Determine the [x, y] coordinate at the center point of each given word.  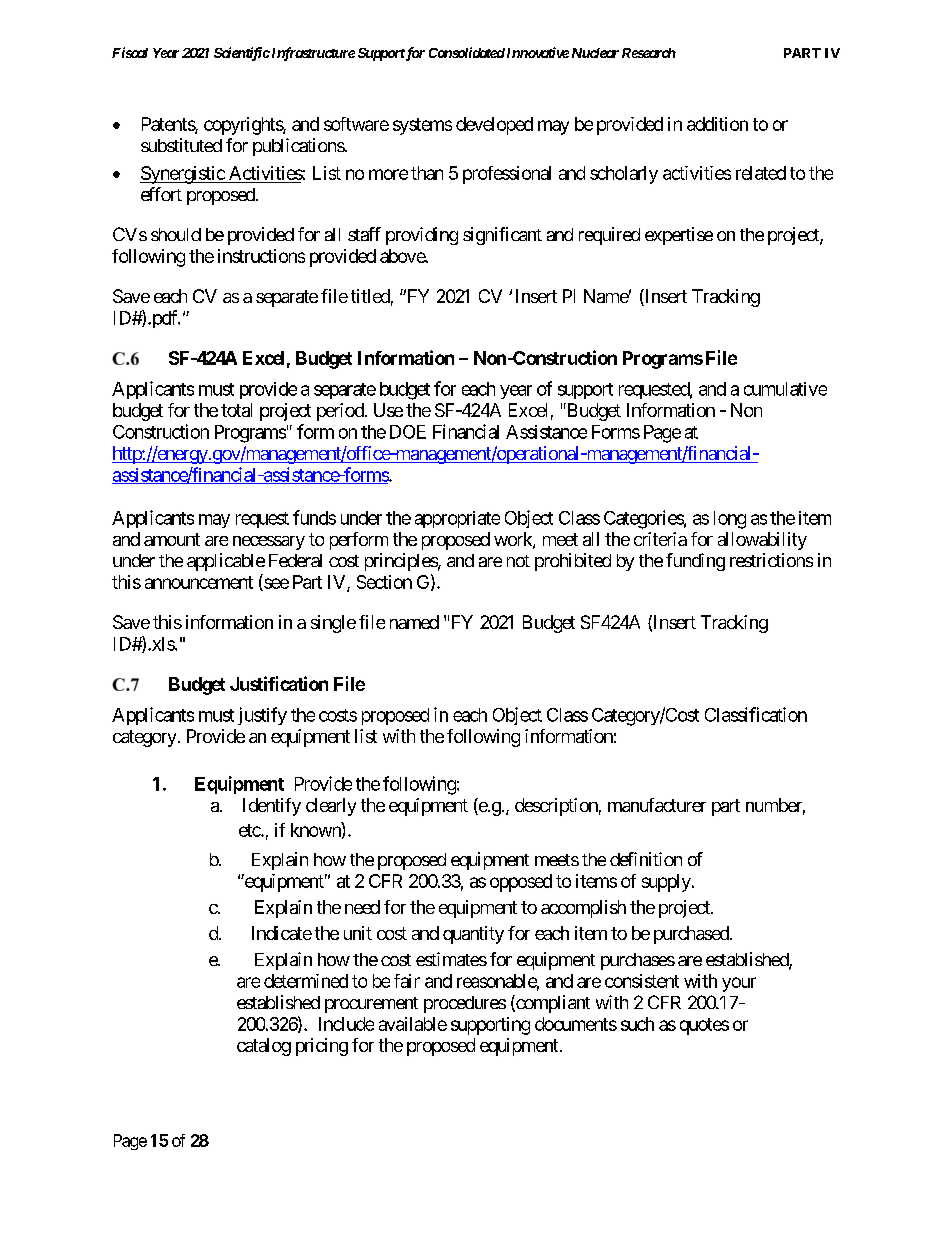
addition [717, 124]
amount [172, 539]
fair [407, 981]
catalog [264, 1047]
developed [494, 126]
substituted [181, 145]
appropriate [457, 519]
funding [695, 562]
